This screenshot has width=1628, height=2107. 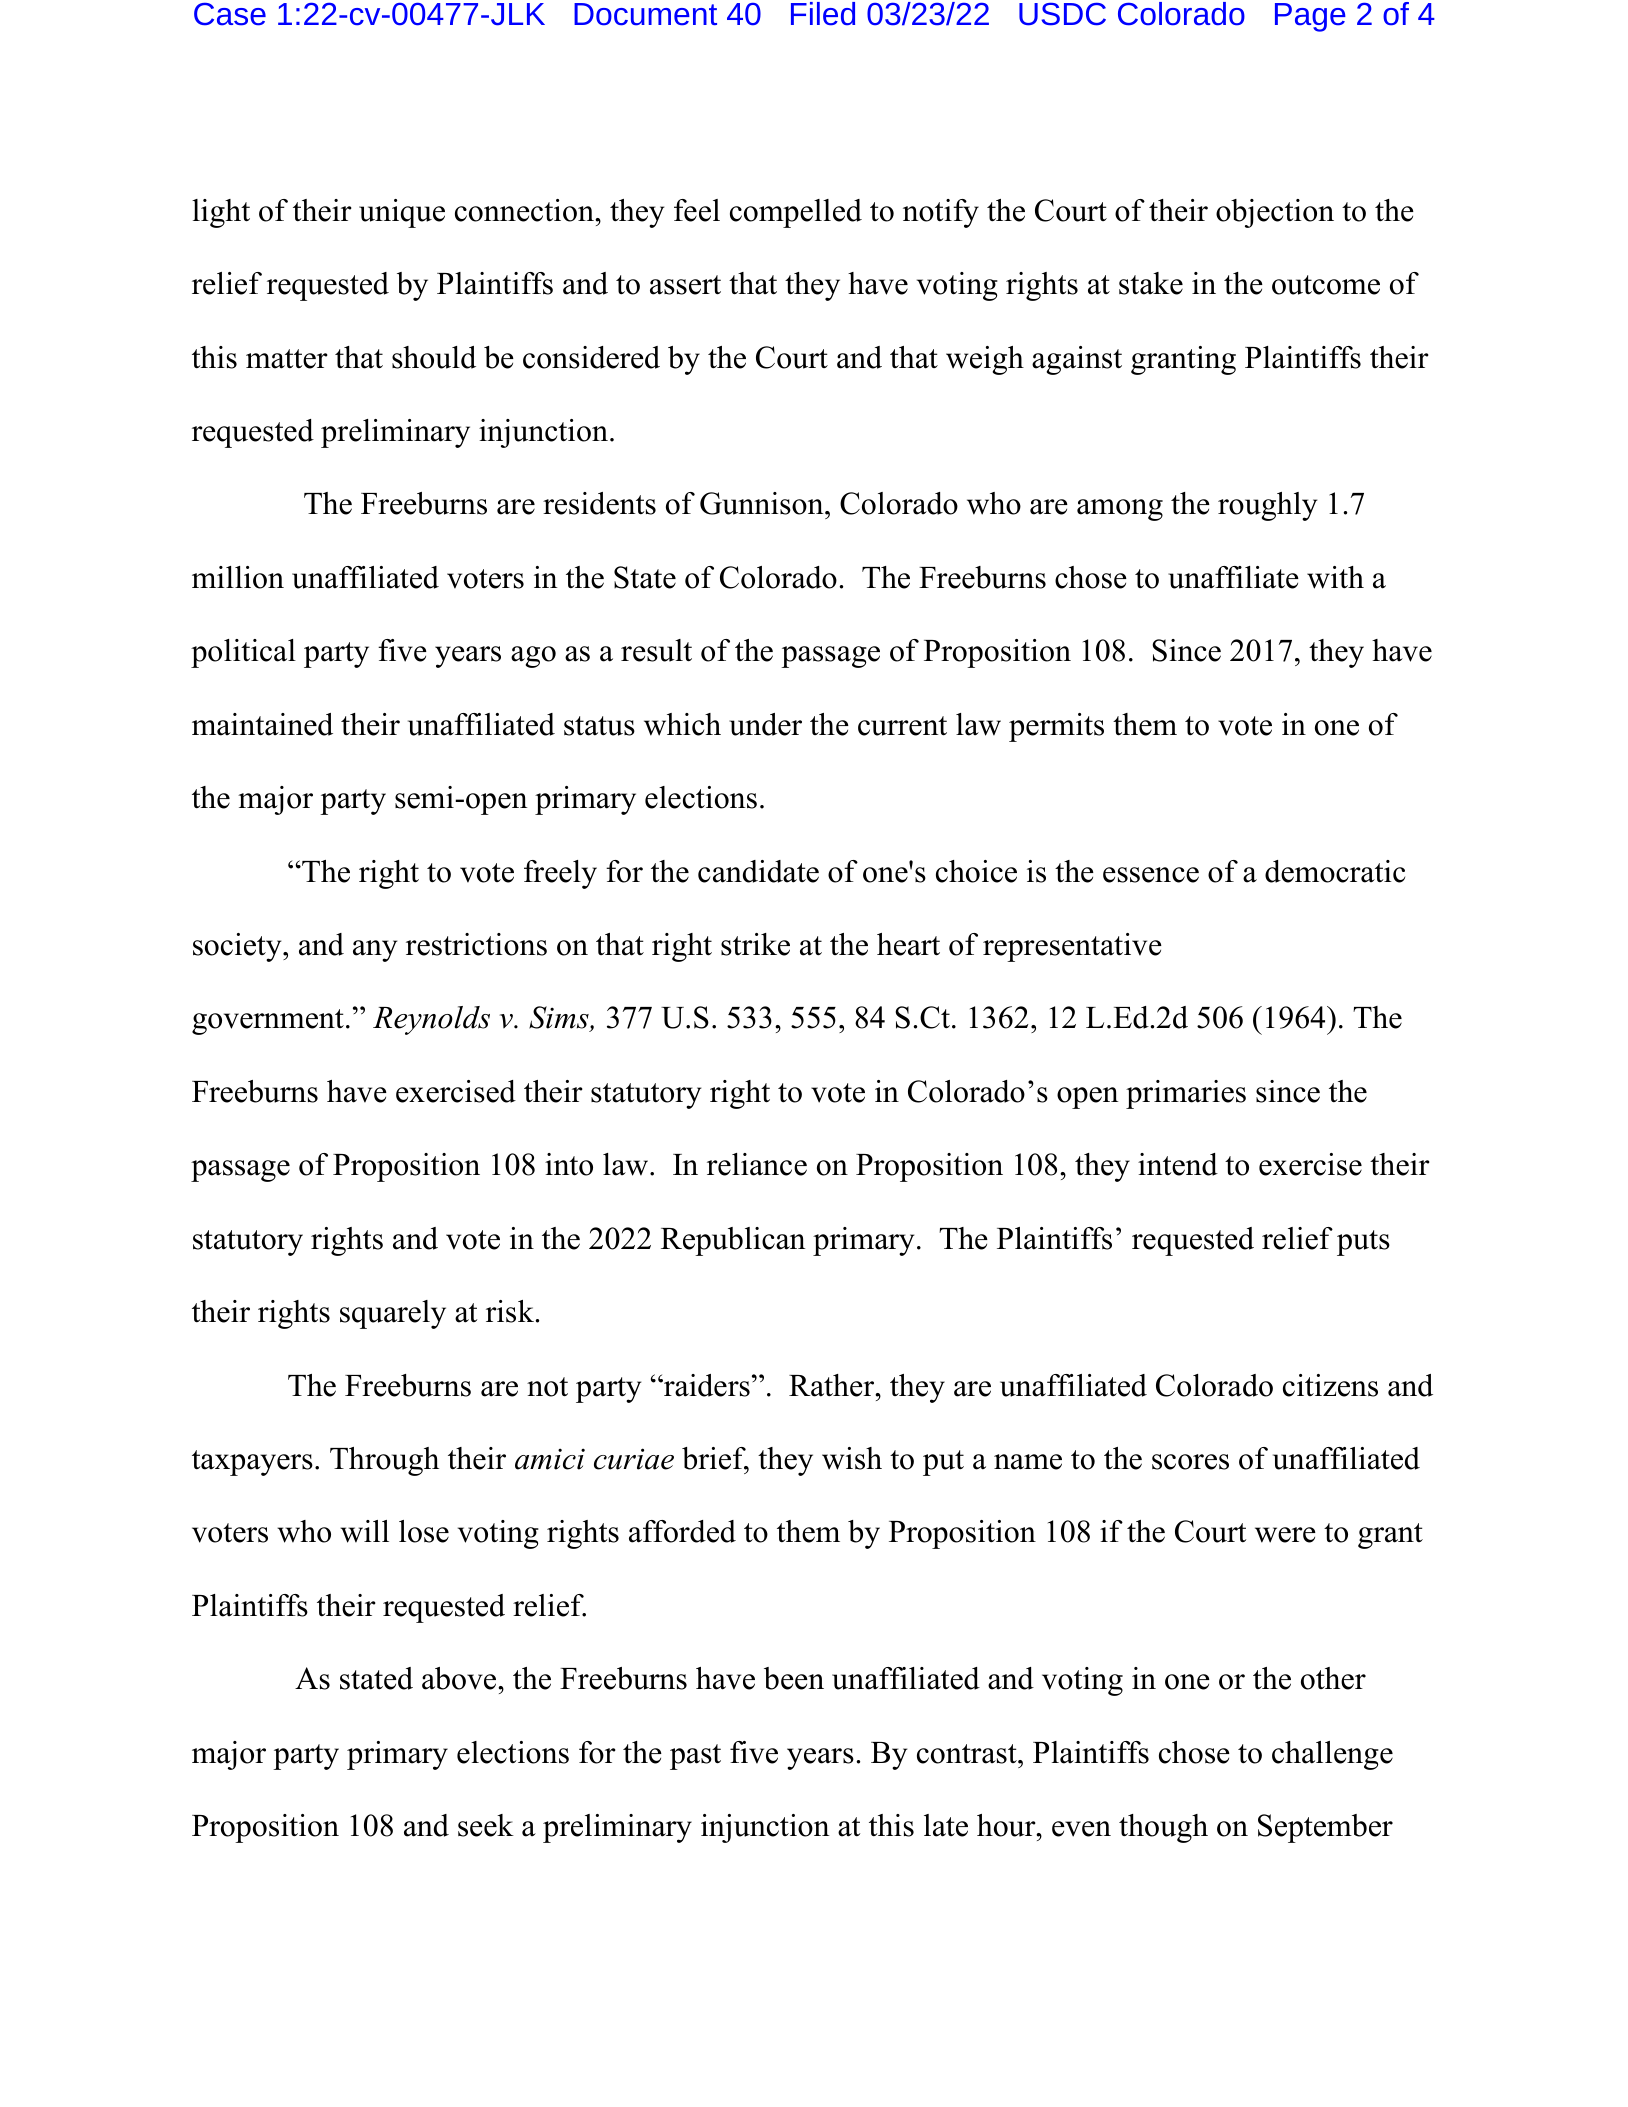 I want to click on squarely, so click(x=393, y=1314).
